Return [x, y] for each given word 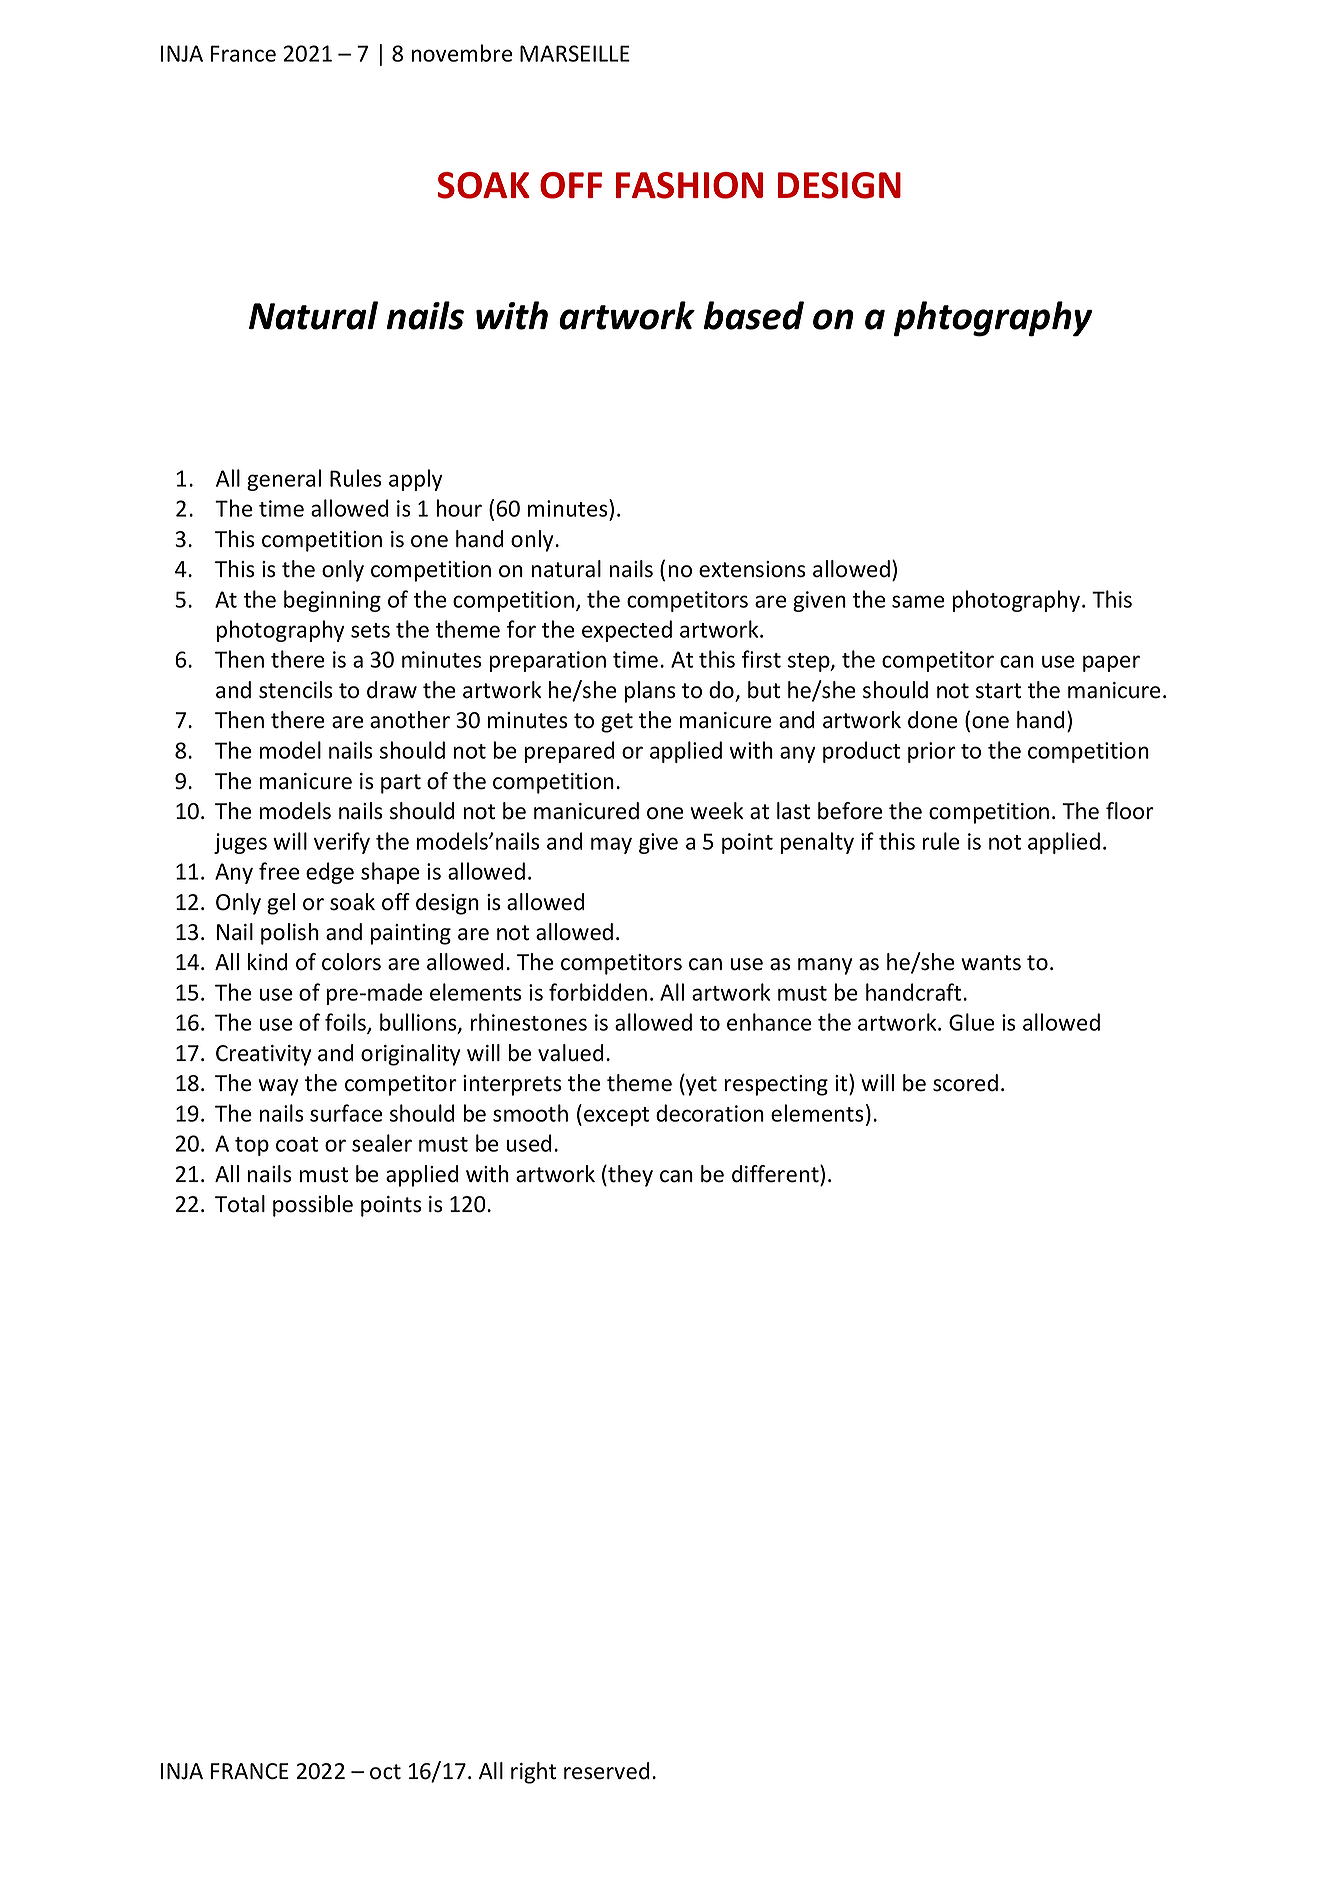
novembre [462, 53]
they [629, 1176]
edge [330, 873]
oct [385, 1772]
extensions [752, 569]
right [533, 1773]
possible [313, 1206]
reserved [607, 1771]
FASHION [689, 185]
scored [965, 1083]
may [611, 845]
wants [991, 963]
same [918, 601]
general [284, 480]
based [754, 315]
